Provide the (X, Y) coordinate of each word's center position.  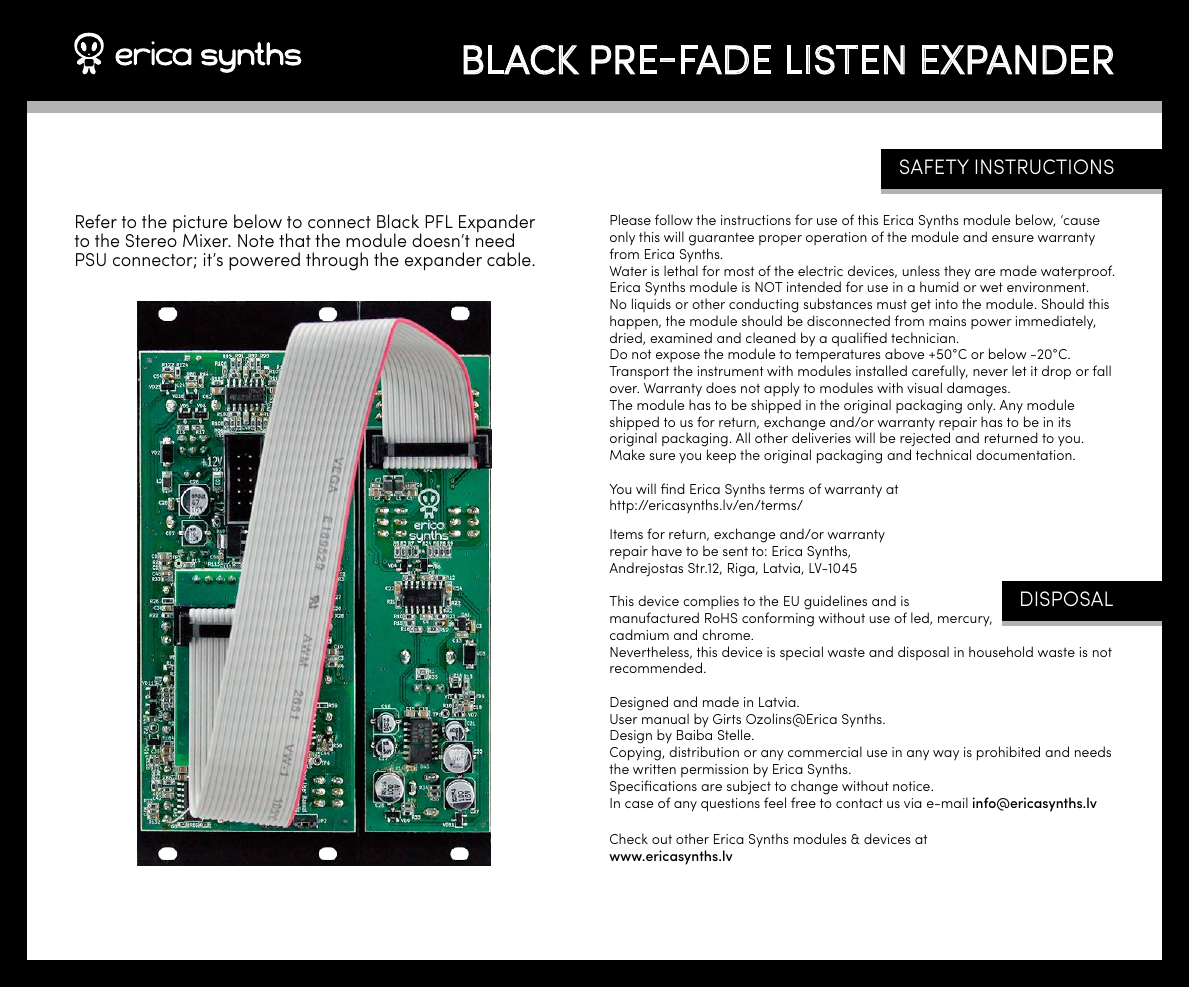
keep (721, 456)
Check (629, 838)
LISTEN (846, 60)
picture (200, 225)
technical (943, 454)
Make (627, 454)
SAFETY (934, 166)
